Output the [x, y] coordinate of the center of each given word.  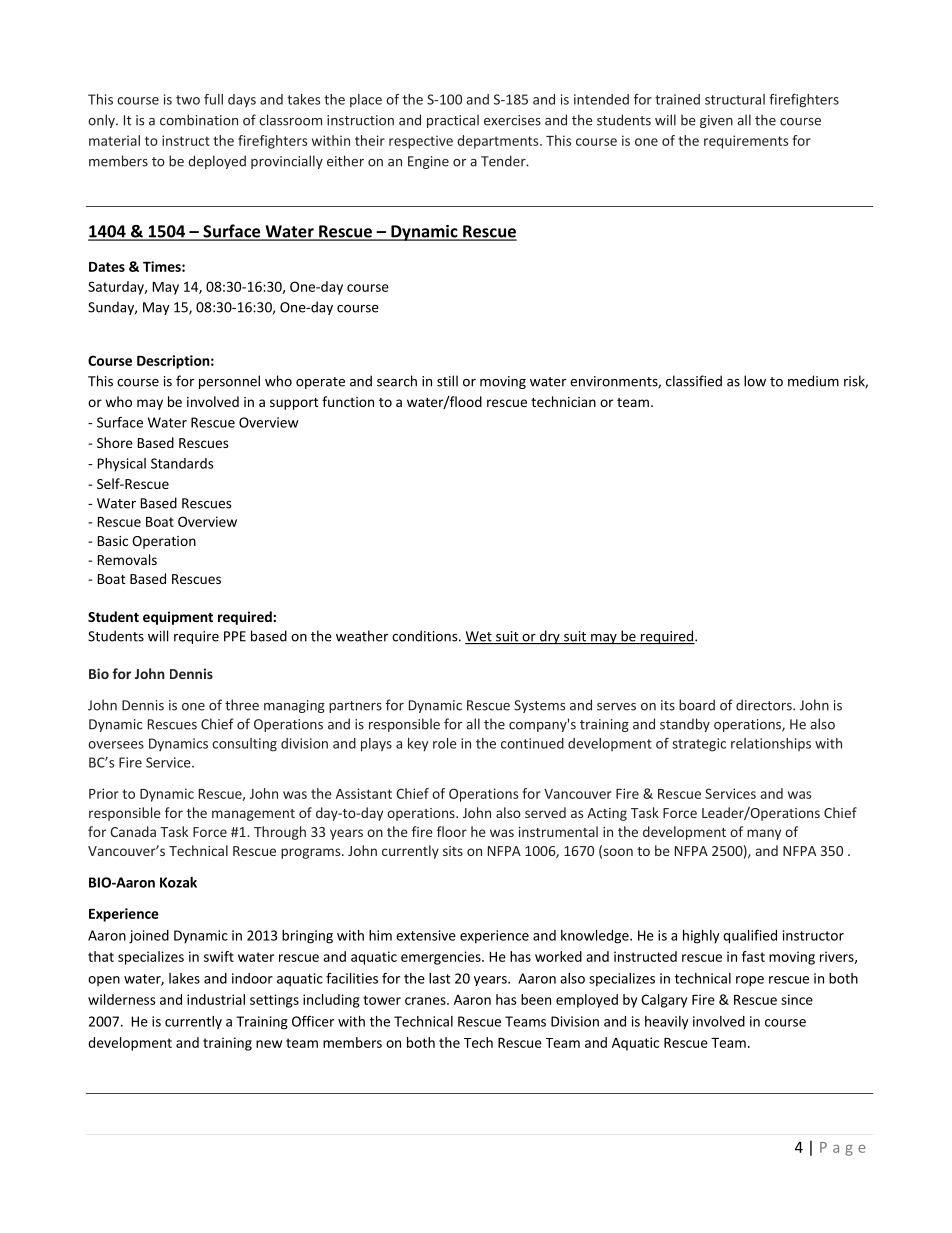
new [269, 1044]
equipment [178, 618]
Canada [133, 831]
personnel [229, 382]
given [716, 121]
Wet [479, 637]
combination [199, 120]
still [447, 381]
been [536, 999]
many [764, 834]
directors [765, 705]
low [755, 381]
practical [453, 121]
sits [453, 851]
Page [843, 1149]
